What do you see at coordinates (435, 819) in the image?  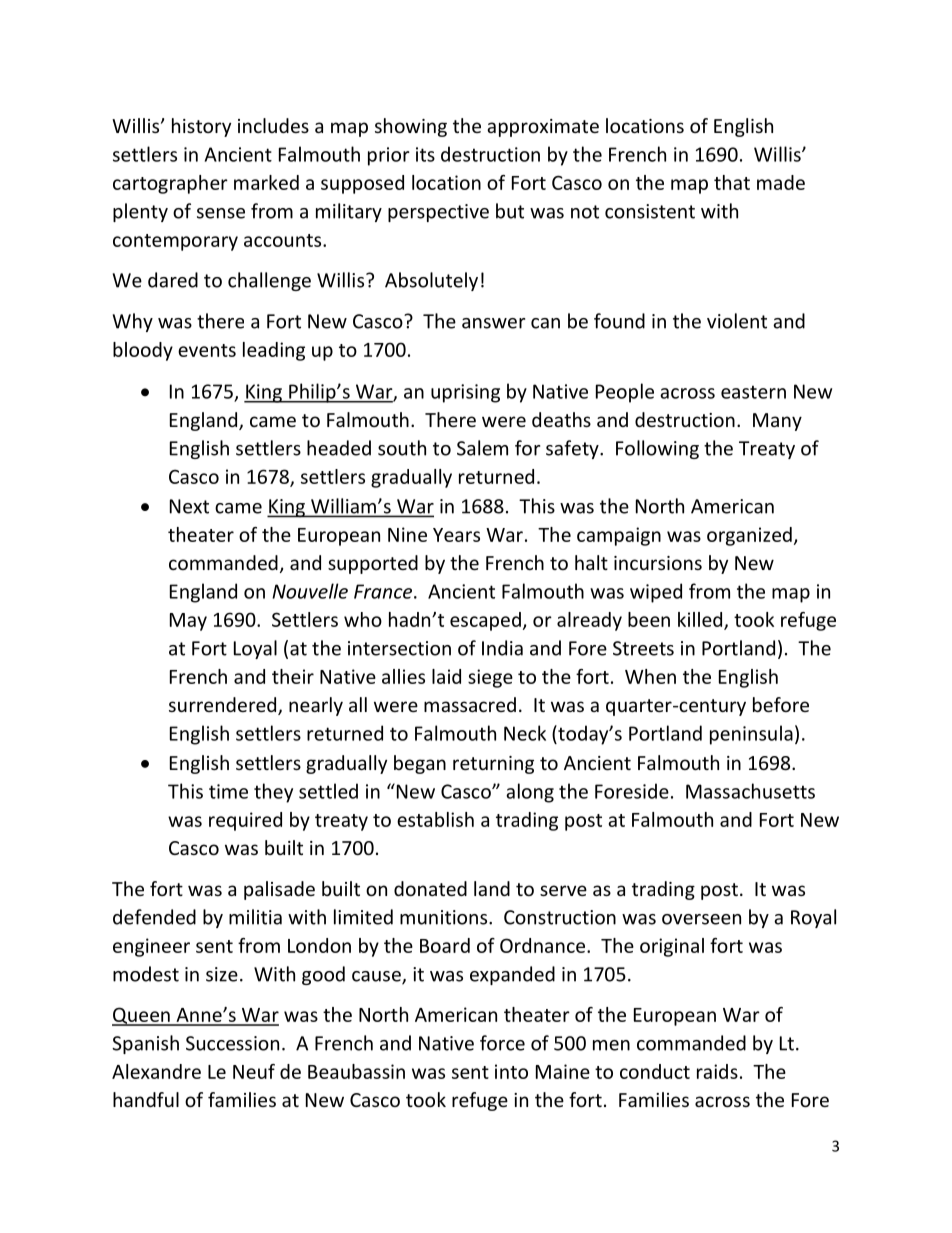 I see `establish` at bounding box center [435, 819].
